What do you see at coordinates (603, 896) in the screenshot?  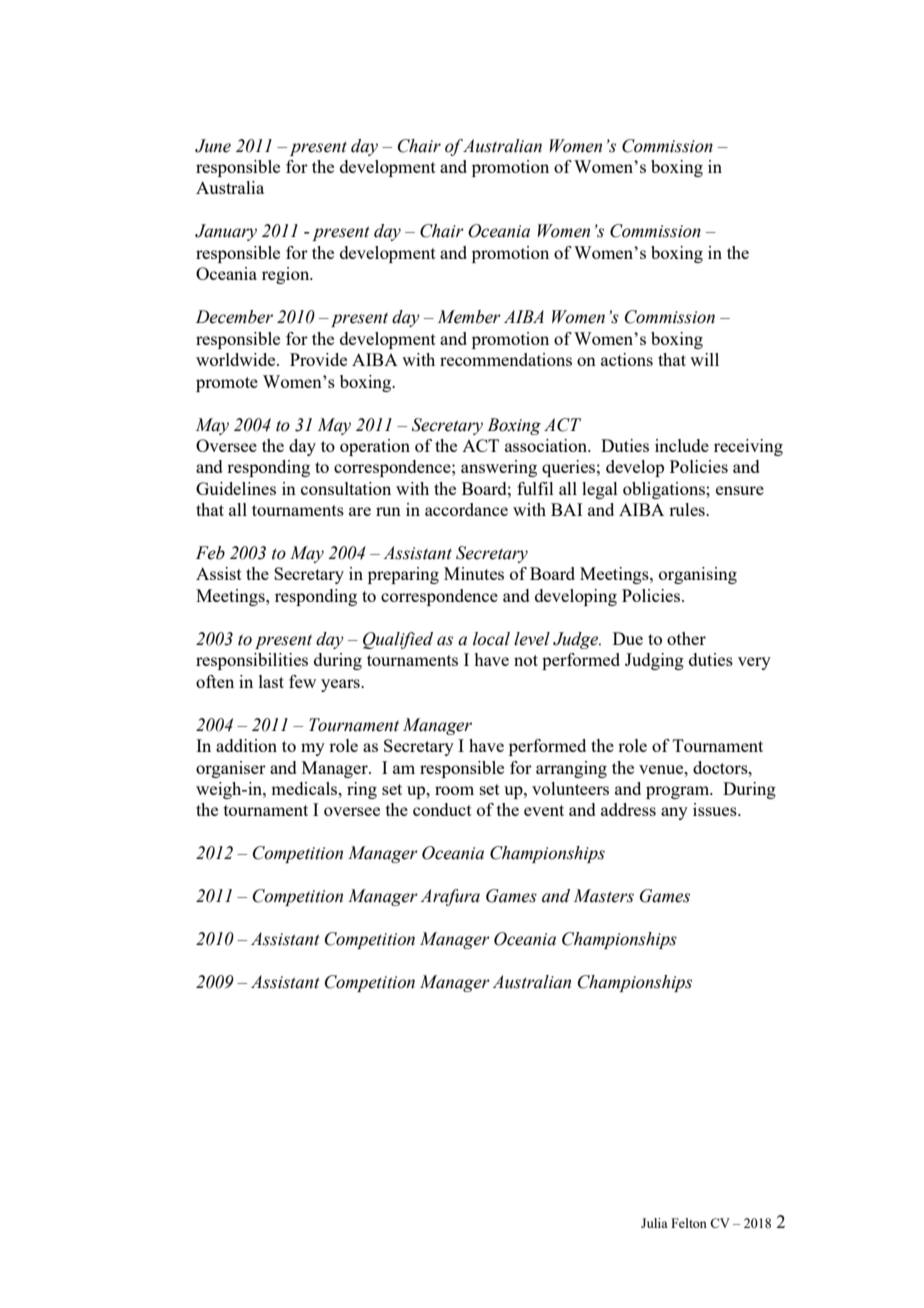 I see `Masters` at bounding box center [603, 896].
